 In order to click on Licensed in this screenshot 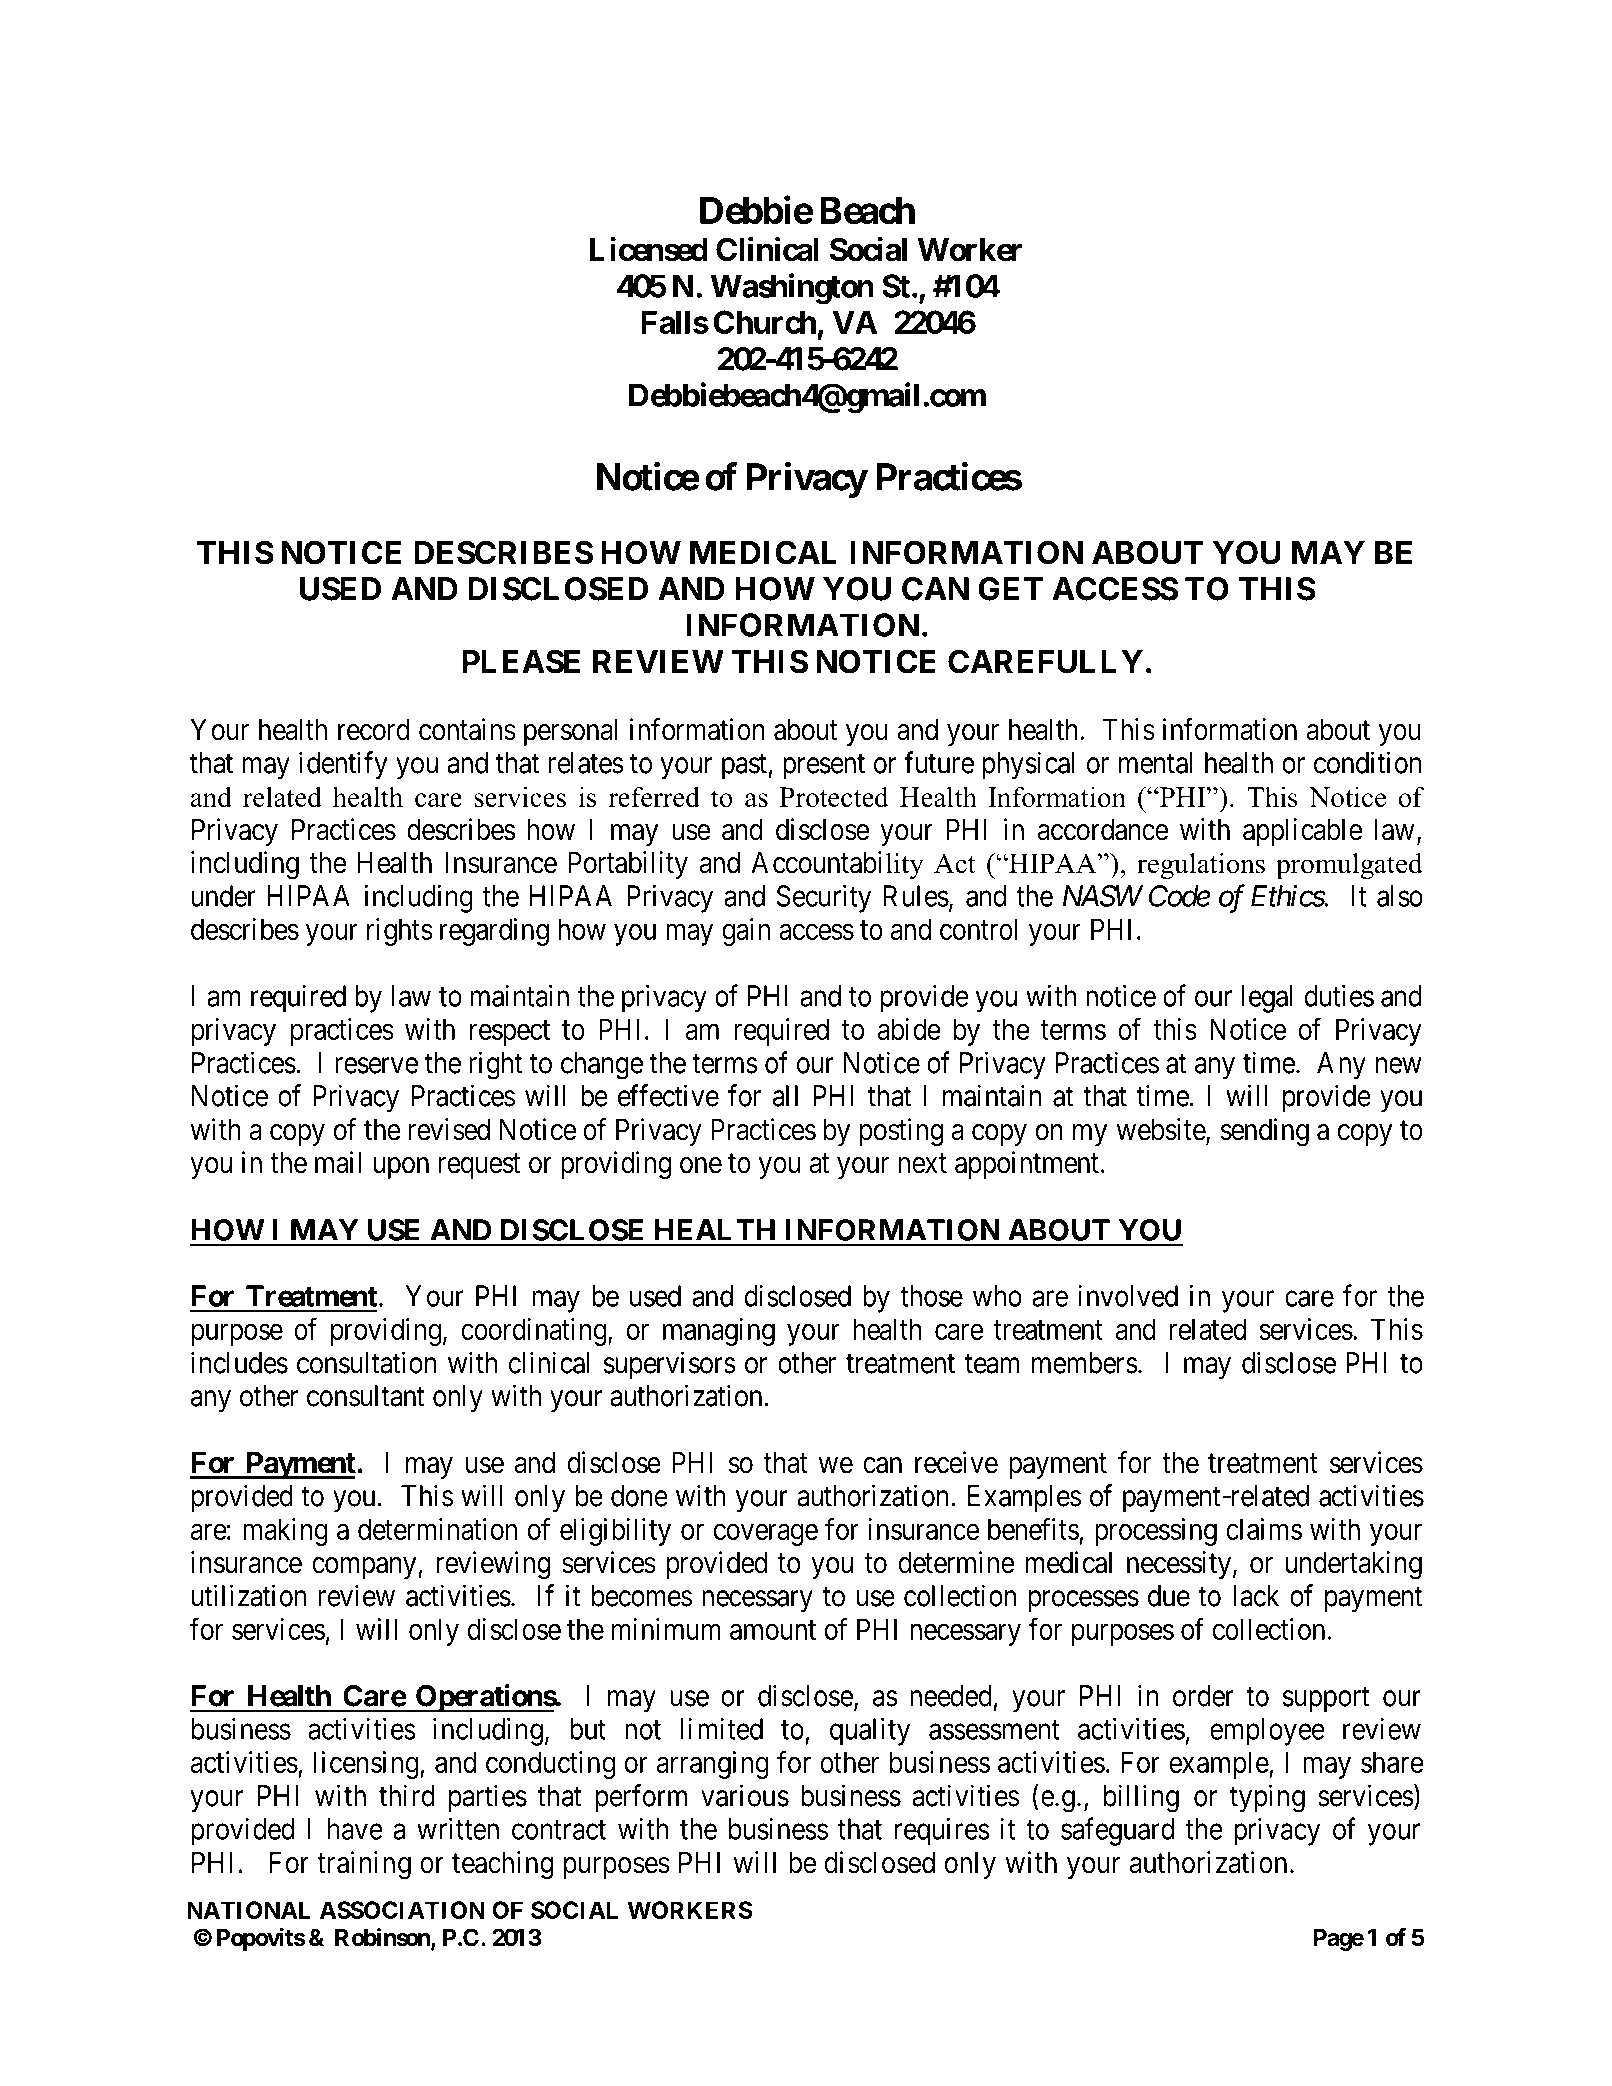, I will do `click(649, 249)`.
